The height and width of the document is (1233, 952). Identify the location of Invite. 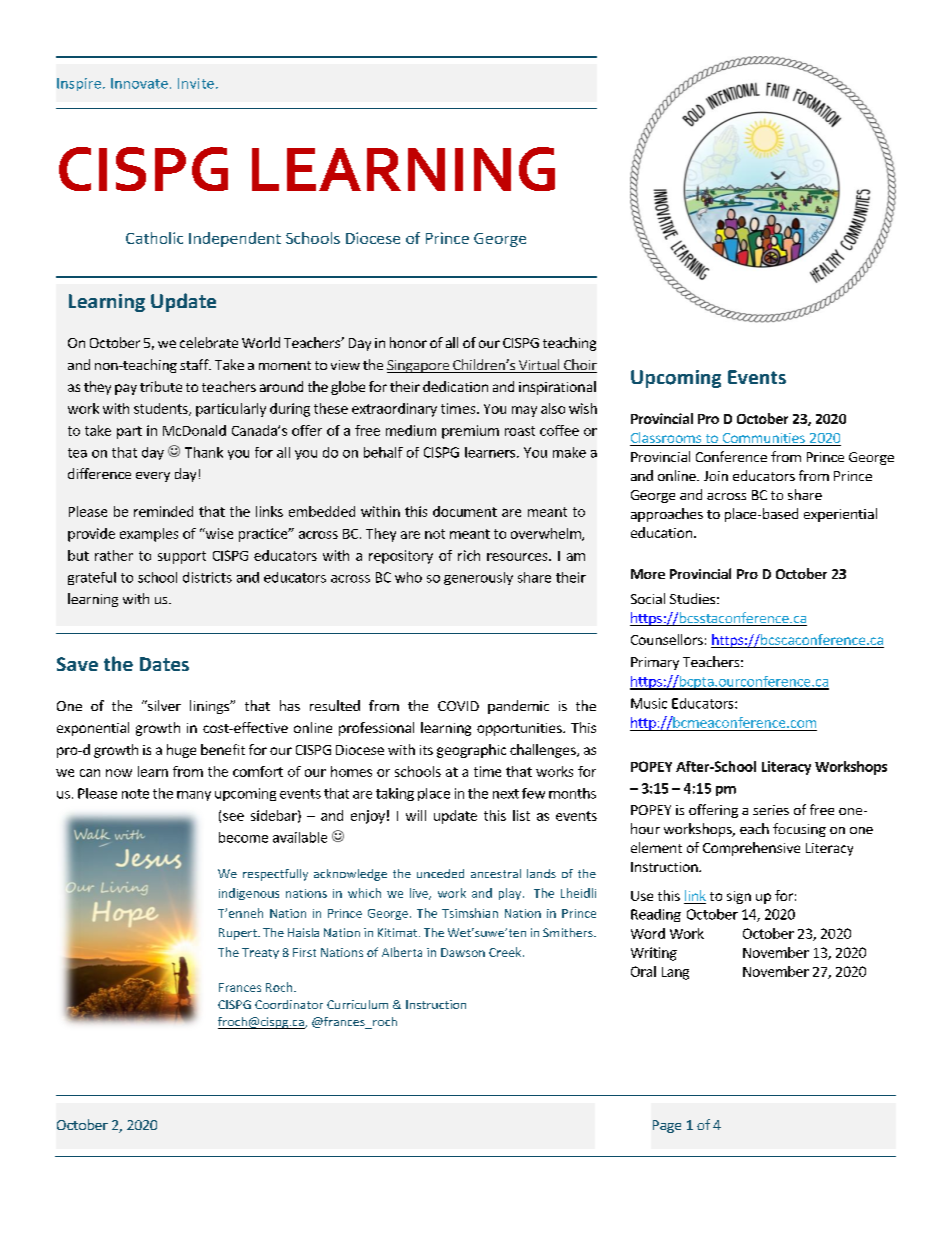
(196, 83).
